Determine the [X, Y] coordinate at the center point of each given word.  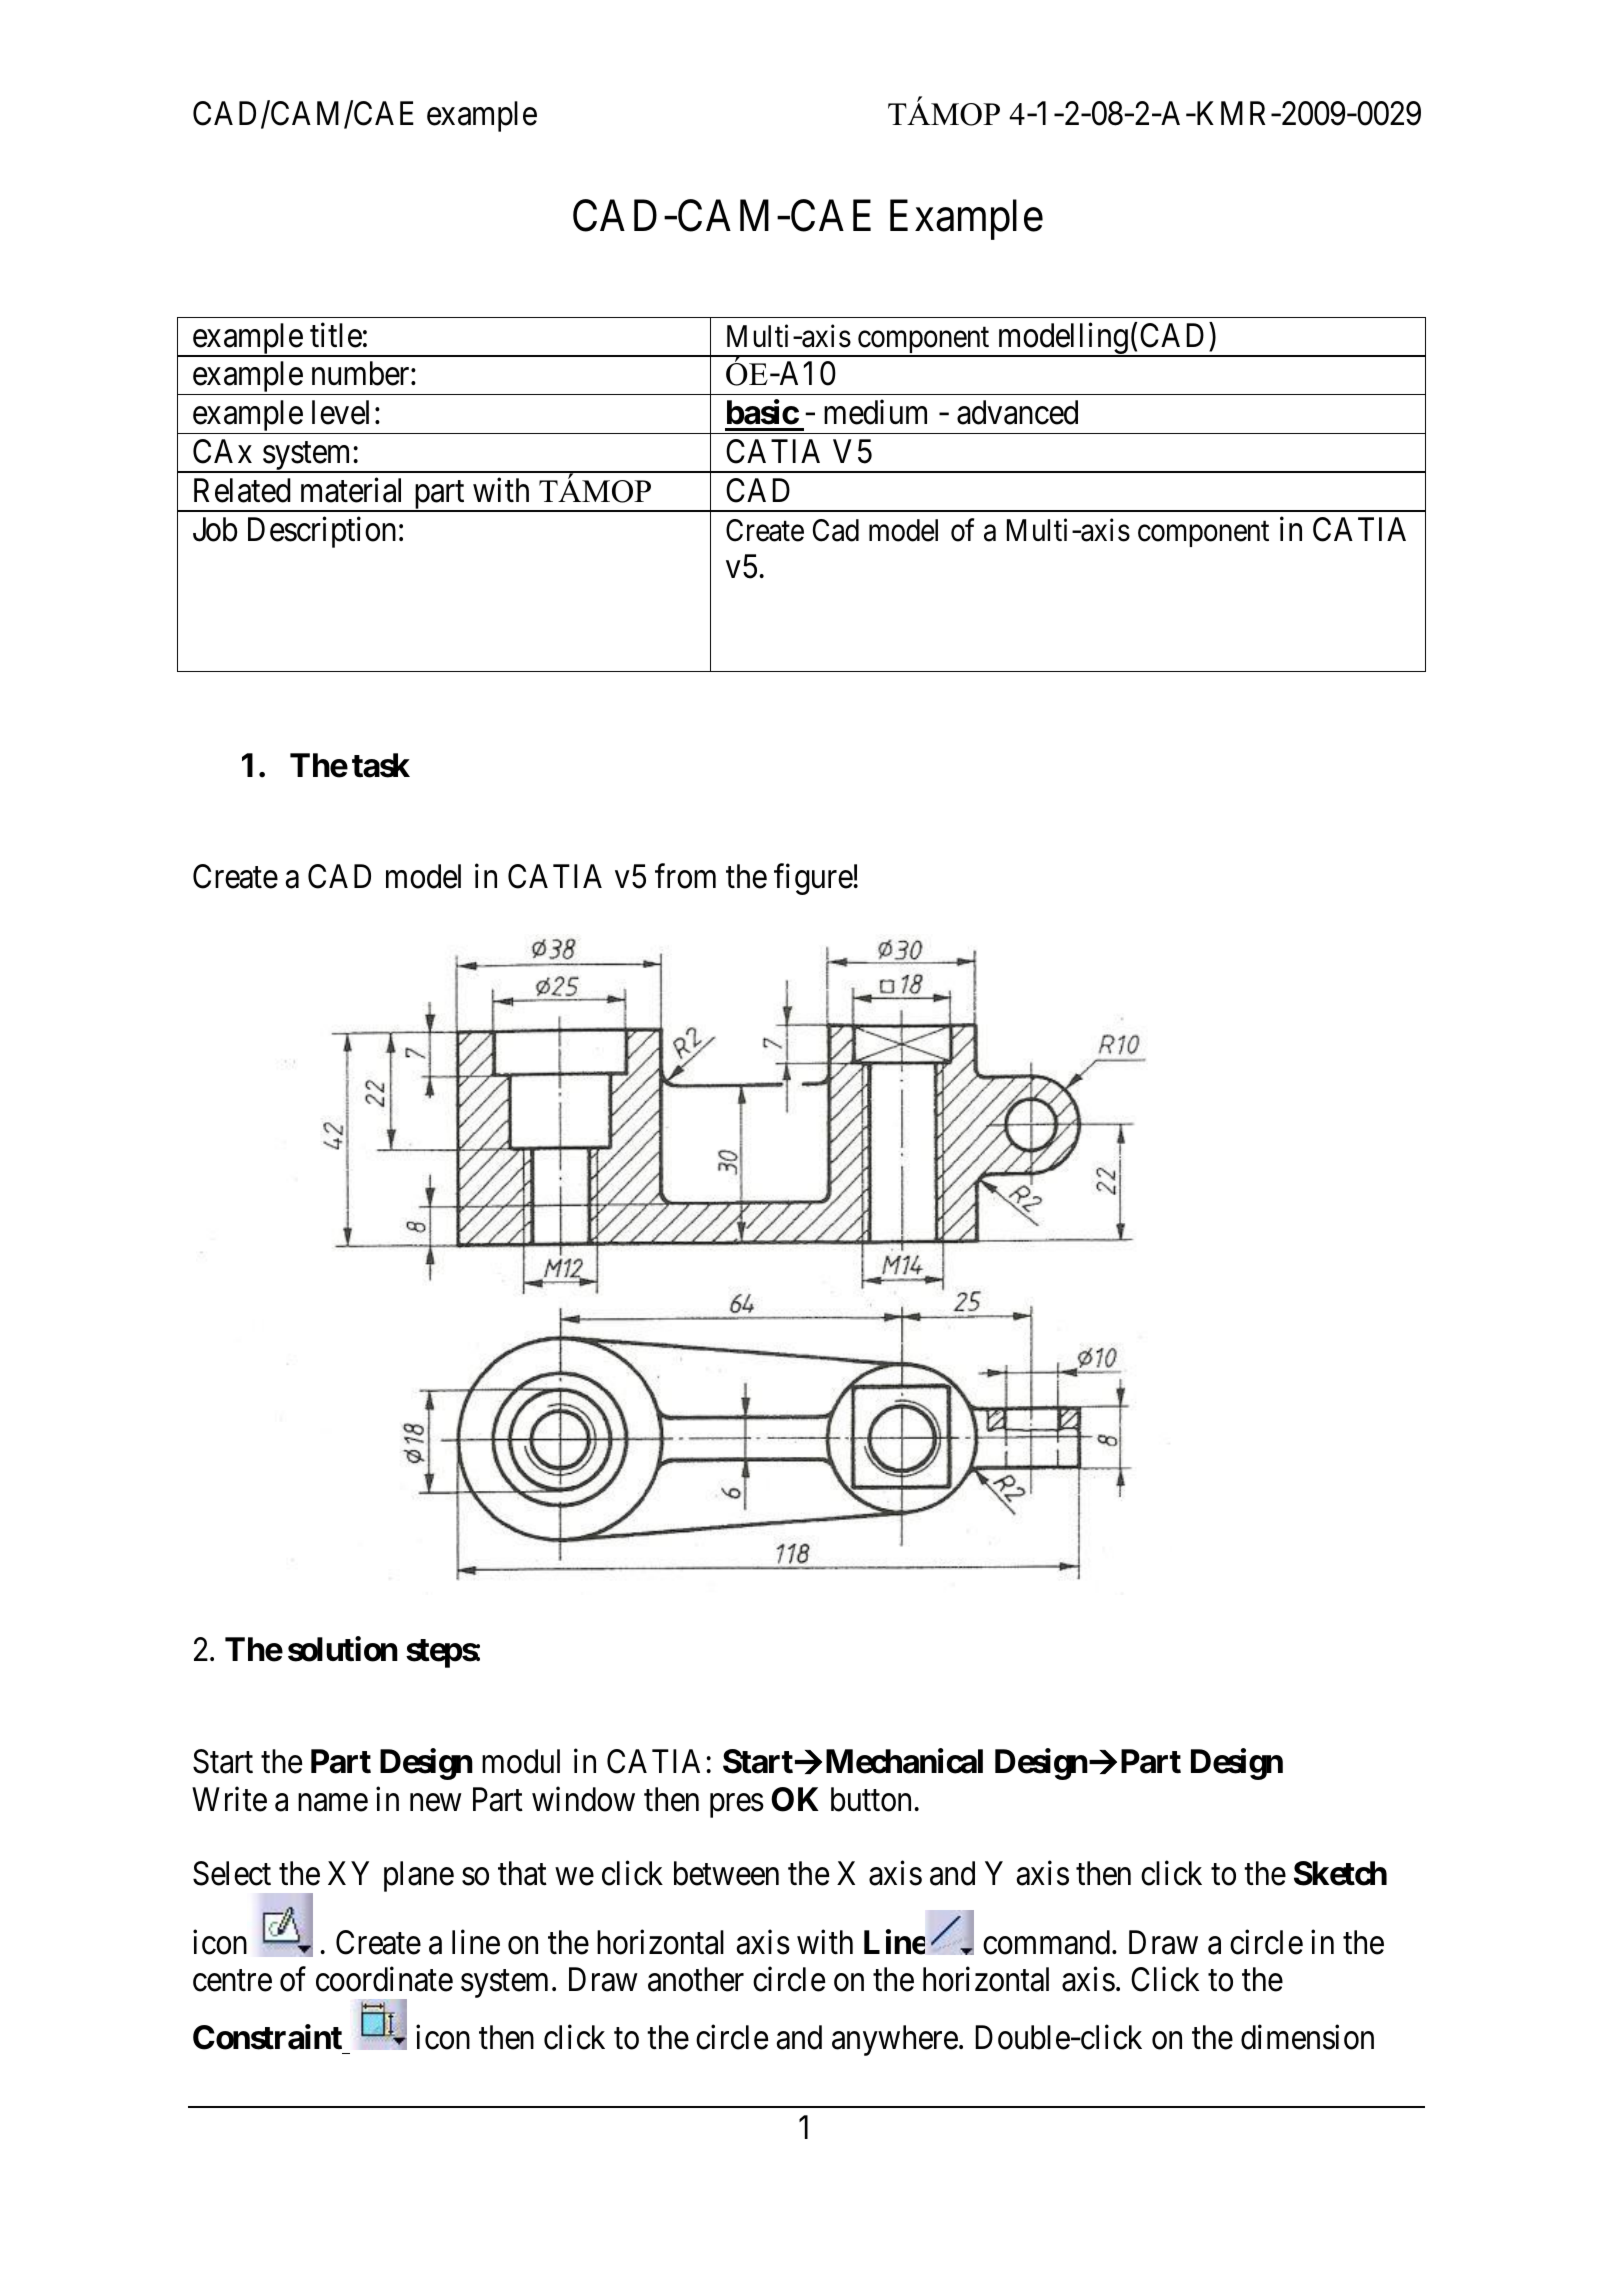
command [1048, 1942]
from [685, 876]
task [381, 765]
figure [813, 879]
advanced [1017, 412]
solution [343, 1649]
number [362, 373]
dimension [1307, 2037]
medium [875, 412]
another [696, 1979]
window [583, 1799]
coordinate [384, 1979]
